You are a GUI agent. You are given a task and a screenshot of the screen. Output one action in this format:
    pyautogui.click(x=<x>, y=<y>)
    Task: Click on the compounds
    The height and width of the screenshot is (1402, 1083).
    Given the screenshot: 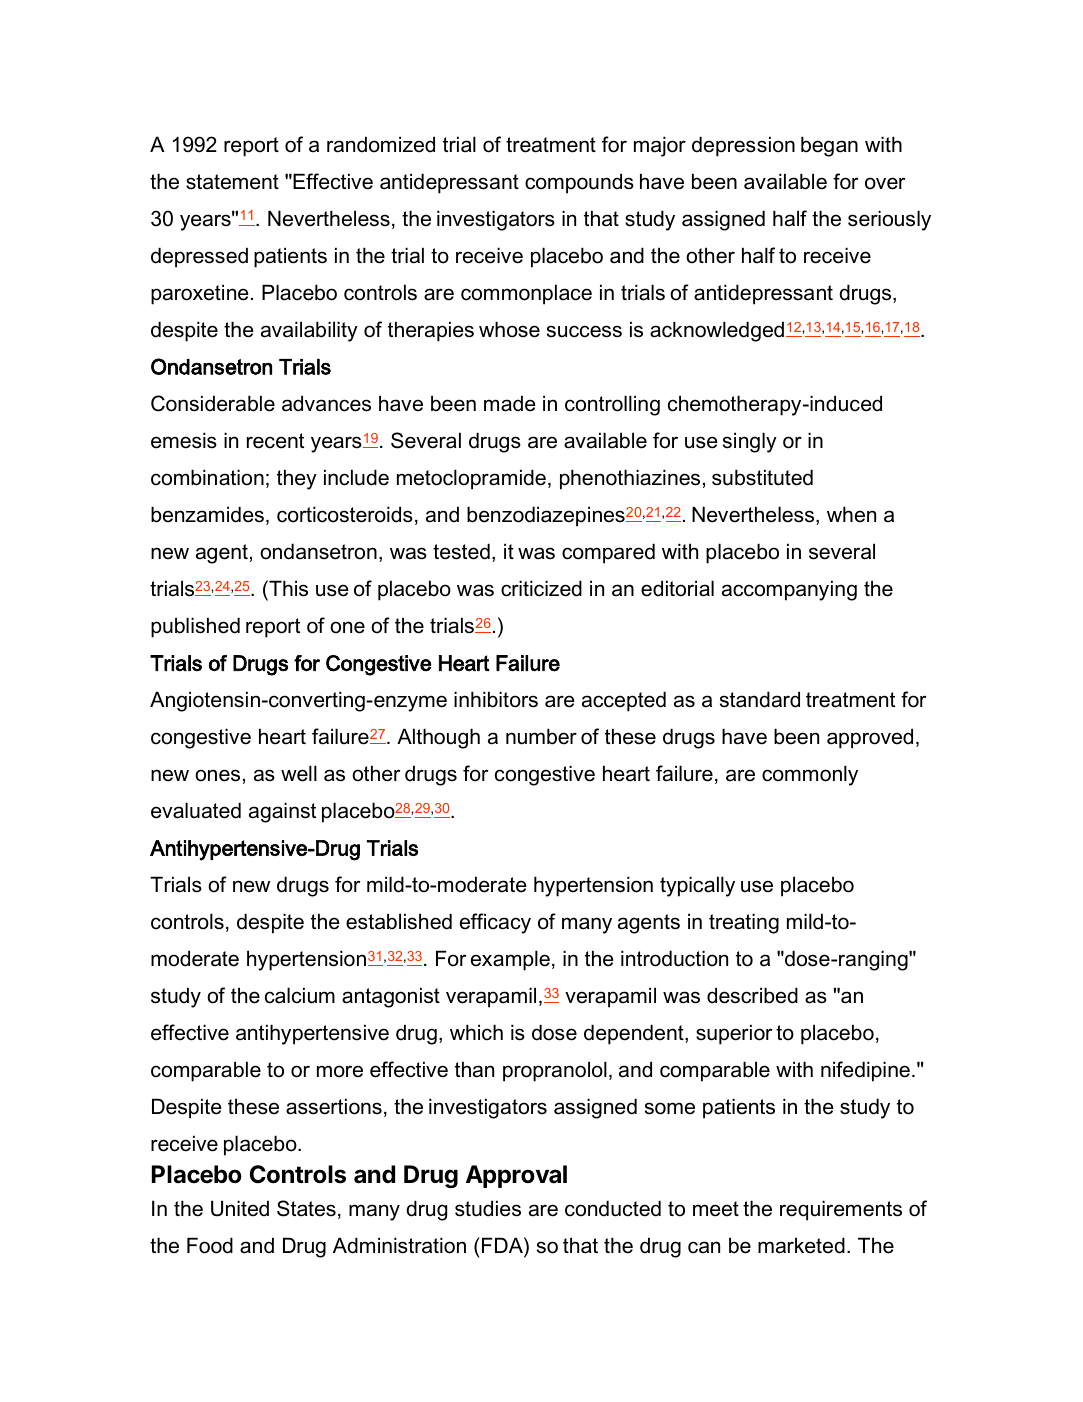 What is the action you would take?
    pyautogui.click(x=579, y=183)
